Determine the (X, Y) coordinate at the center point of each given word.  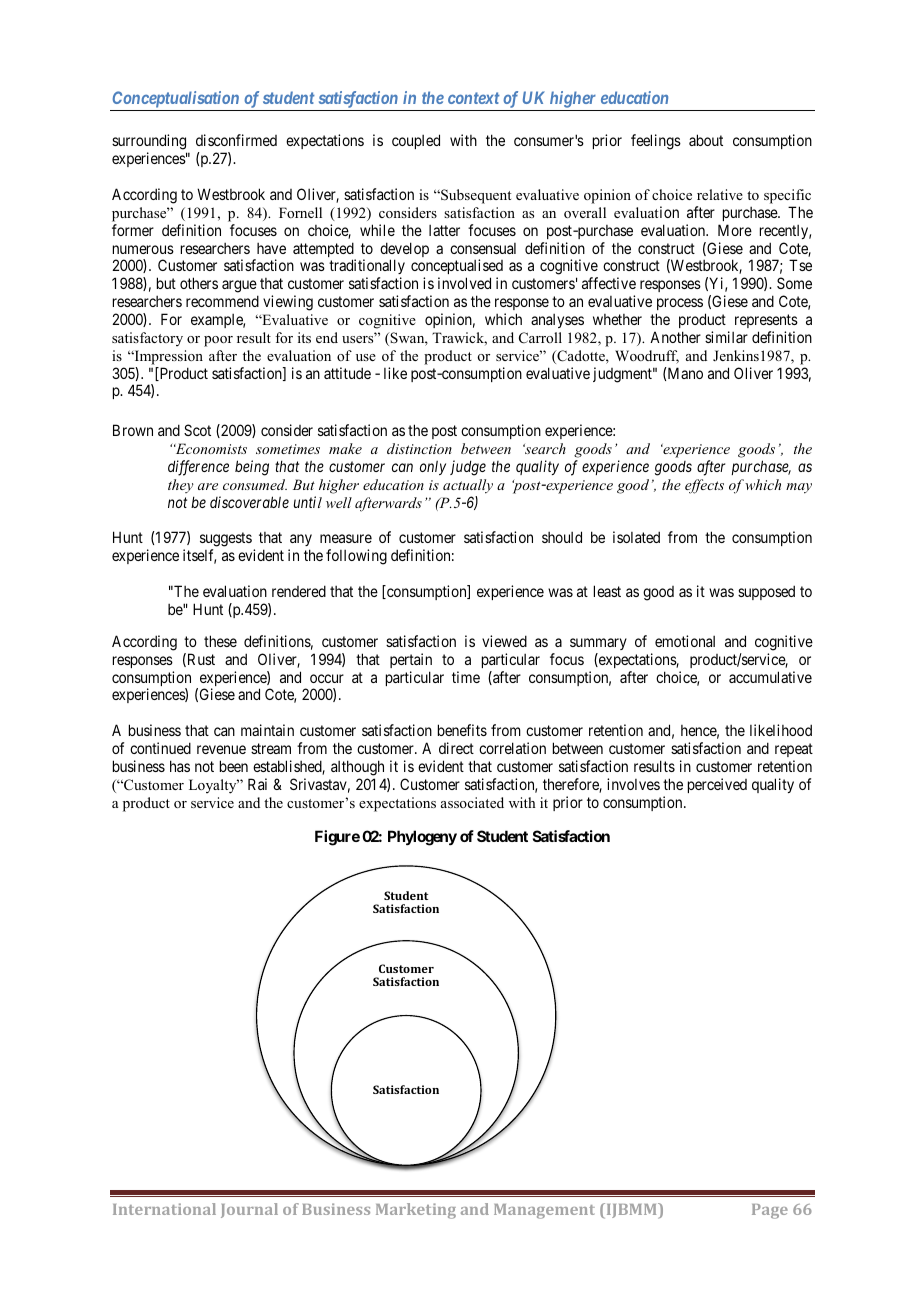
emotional (685, 641)
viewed (504, 641)
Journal (249, 1210)
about (706, 140)
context (474, 98)
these (220, 641)
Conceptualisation (176, 99)
